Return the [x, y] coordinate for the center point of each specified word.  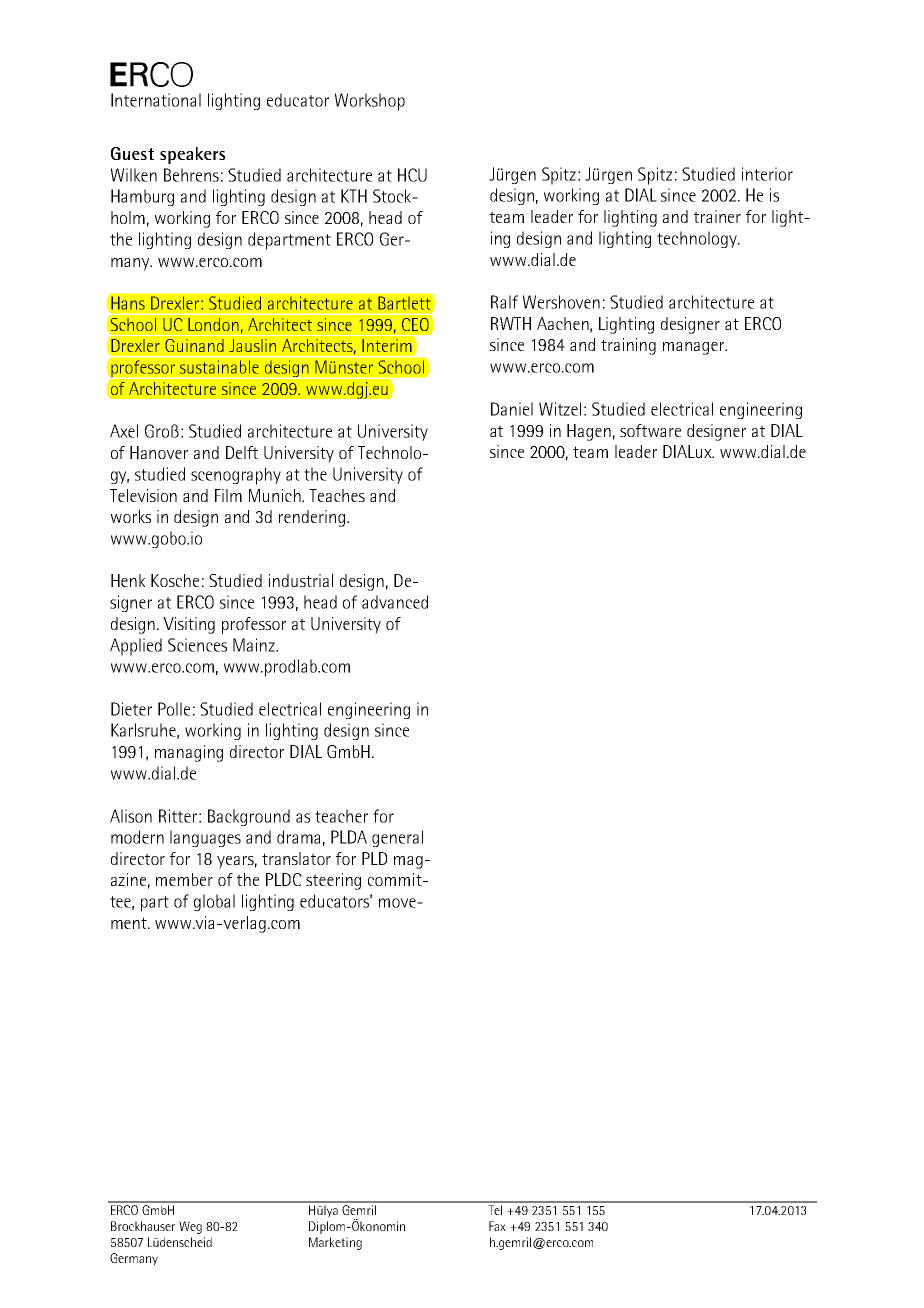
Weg [190, 1227]
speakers [192, 155]
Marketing [335, 1243]
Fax [497, 1226]
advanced [395, 602]
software [650, 430]
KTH [354, 196]
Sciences [197, 645]
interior [767, 174]
